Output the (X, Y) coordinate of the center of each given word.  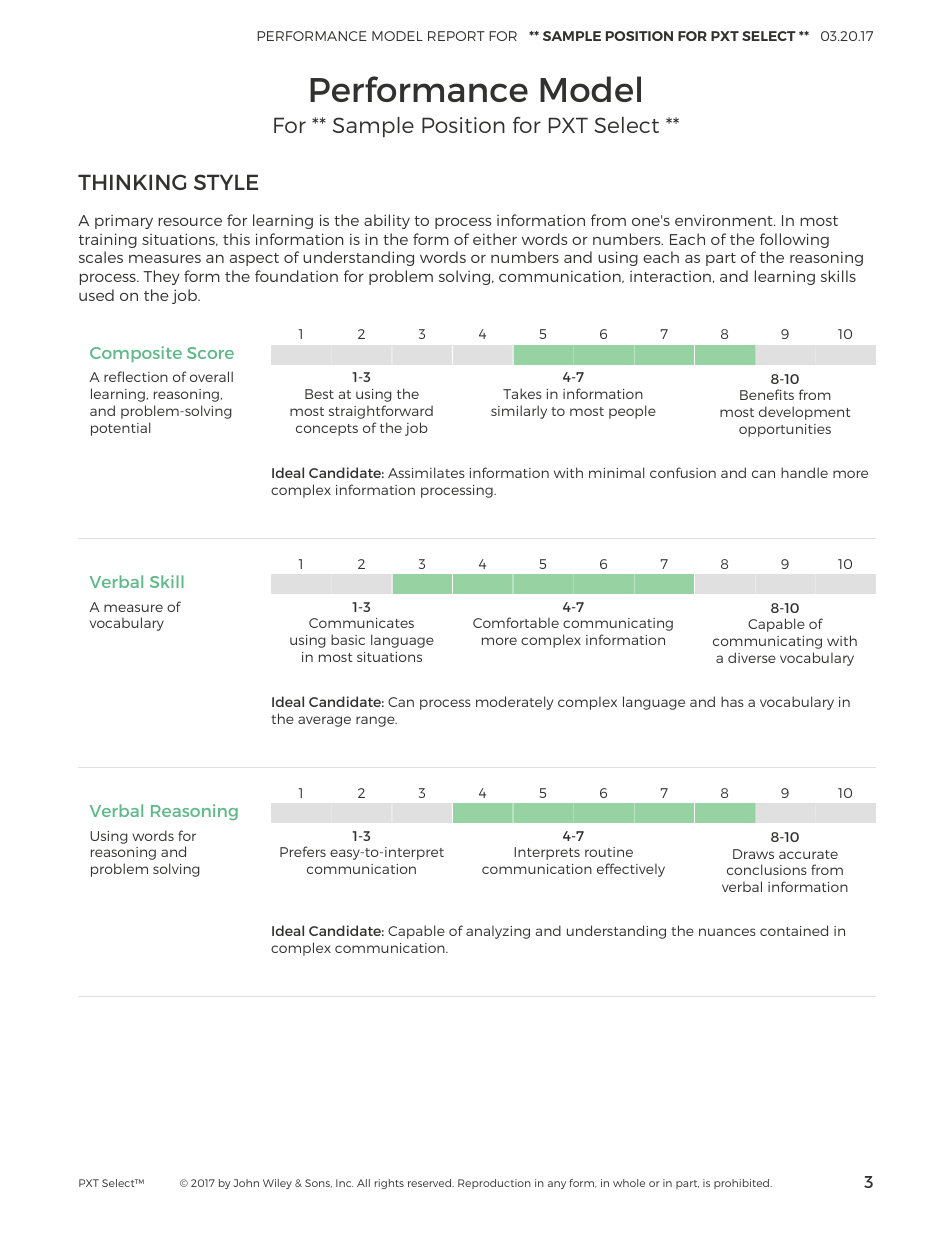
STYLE (226, 182)
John (246, 1183)
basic (348, 639)
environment (725, 220)
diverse (752, 657)
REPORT (456, 36)
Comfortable (516, 622)
